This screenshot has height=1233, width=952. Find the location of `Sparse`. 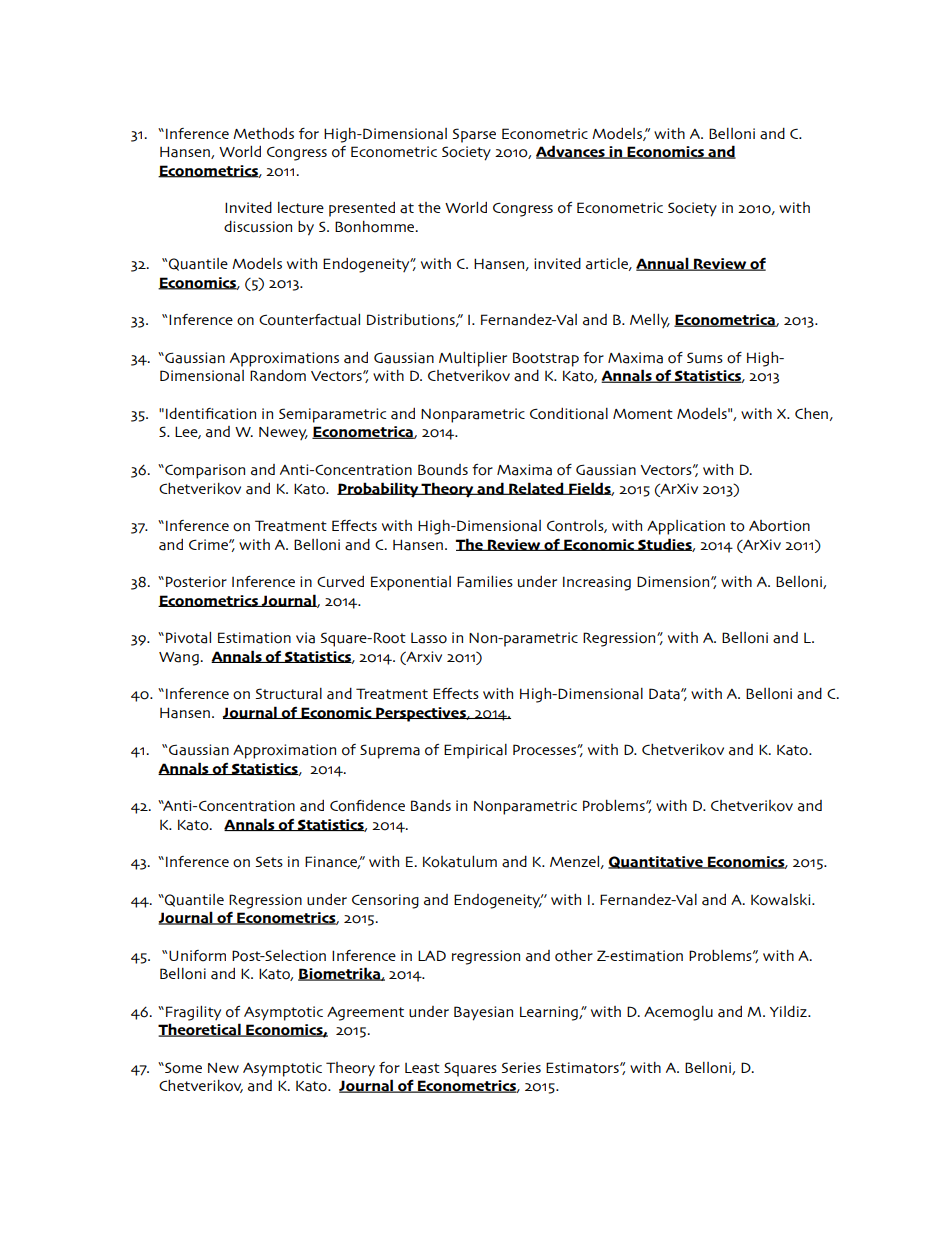

Sparse is located at coordinates (474, 135).
